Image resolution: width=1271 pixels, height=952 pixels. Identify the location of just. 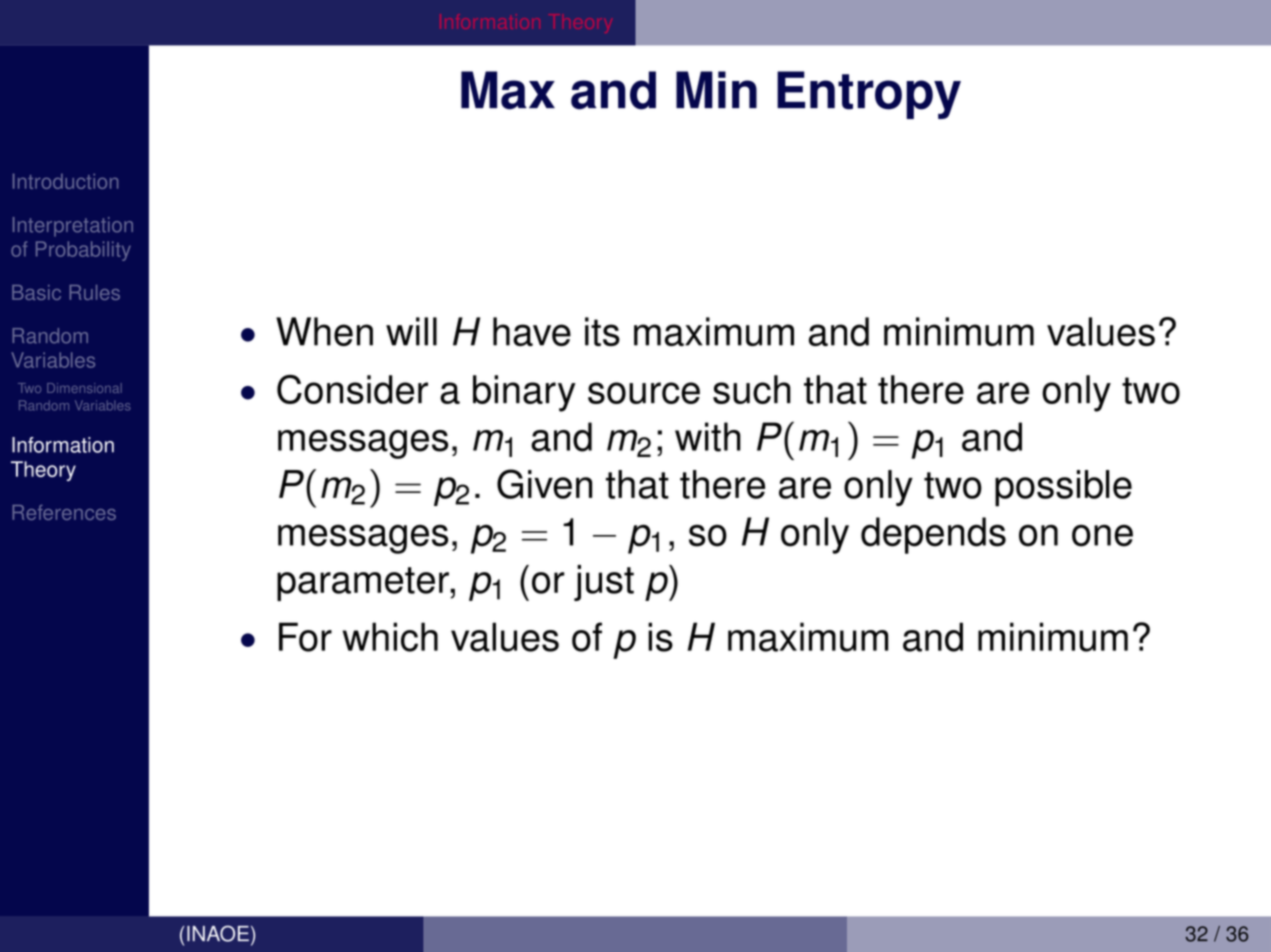
(604, 583).
